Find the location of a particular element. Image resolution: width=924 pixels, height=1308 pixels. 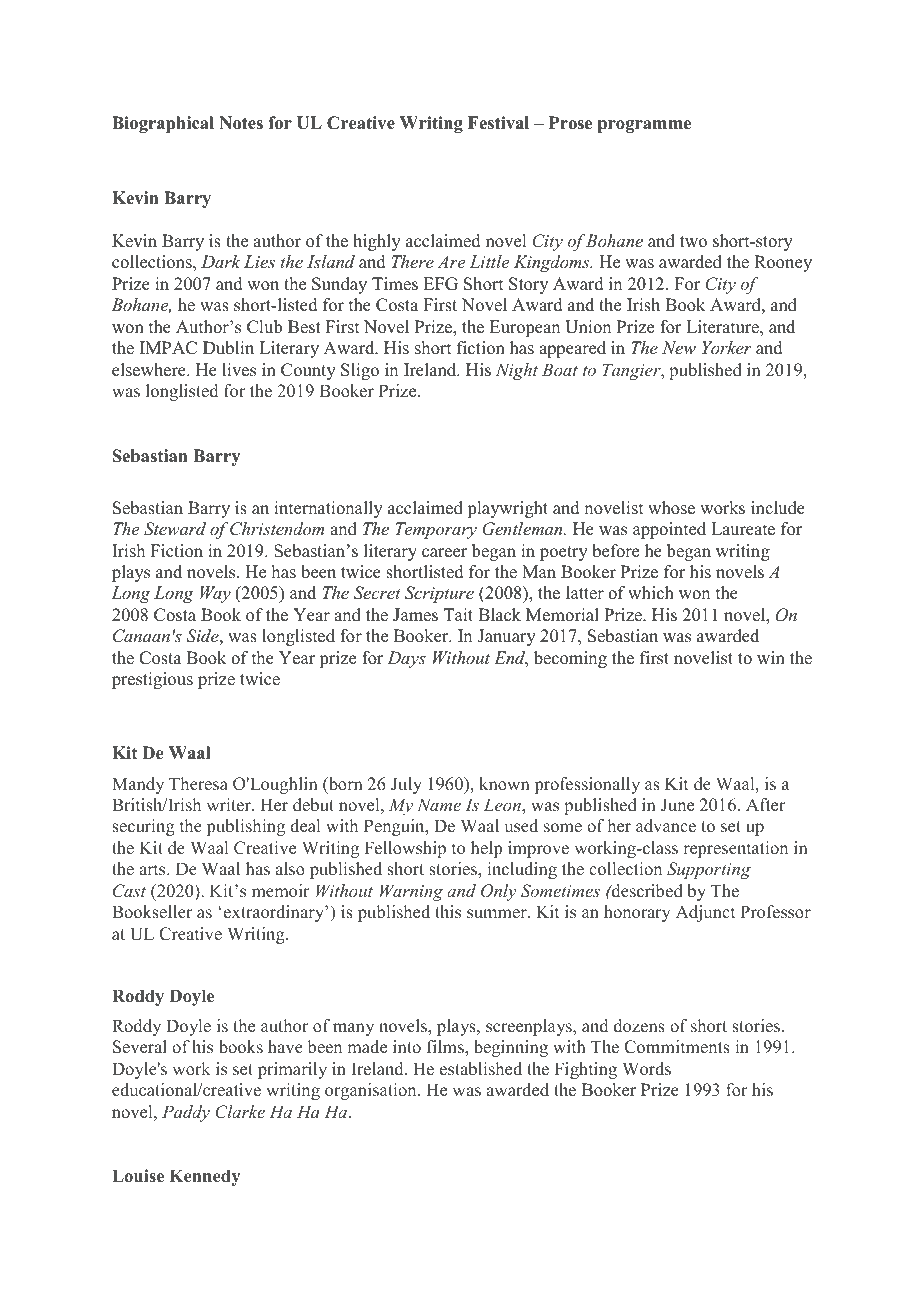

Steward is located at coordinates (175, 529).
